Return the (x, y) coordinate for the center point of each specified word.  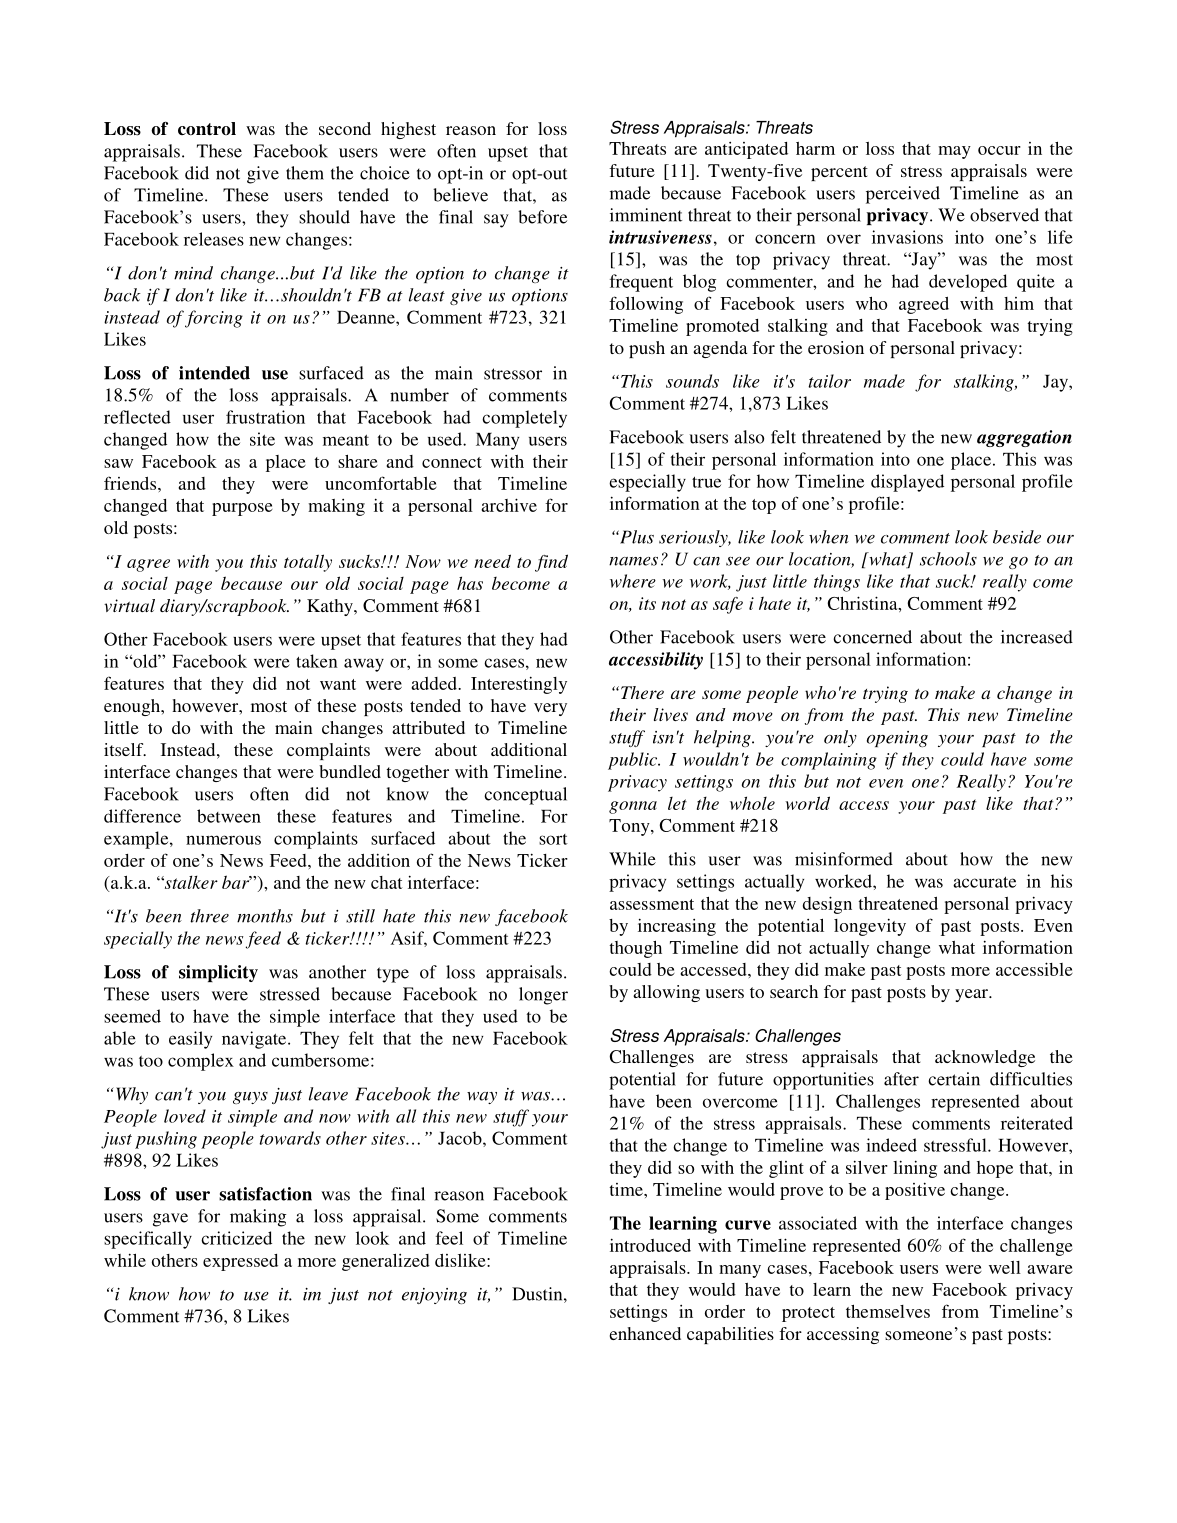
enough (133, 707)
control (207, 129)
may (954, 152)
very (550, 709)
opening (897, 739)
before (542, 217)
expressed (240, 1262)
